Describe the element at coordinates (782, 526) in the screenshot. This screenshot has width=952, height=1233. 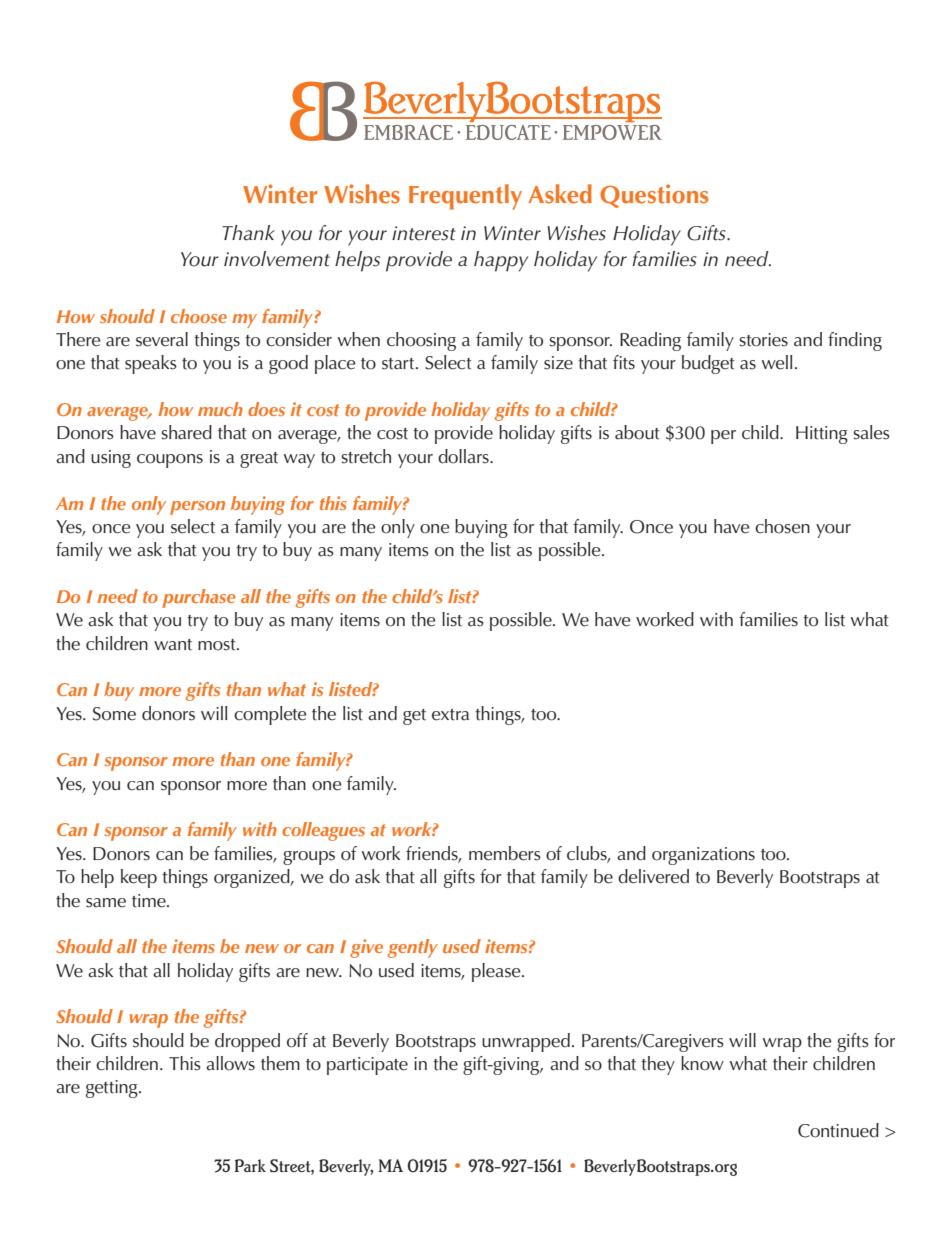
I see `chosen` at that location.
